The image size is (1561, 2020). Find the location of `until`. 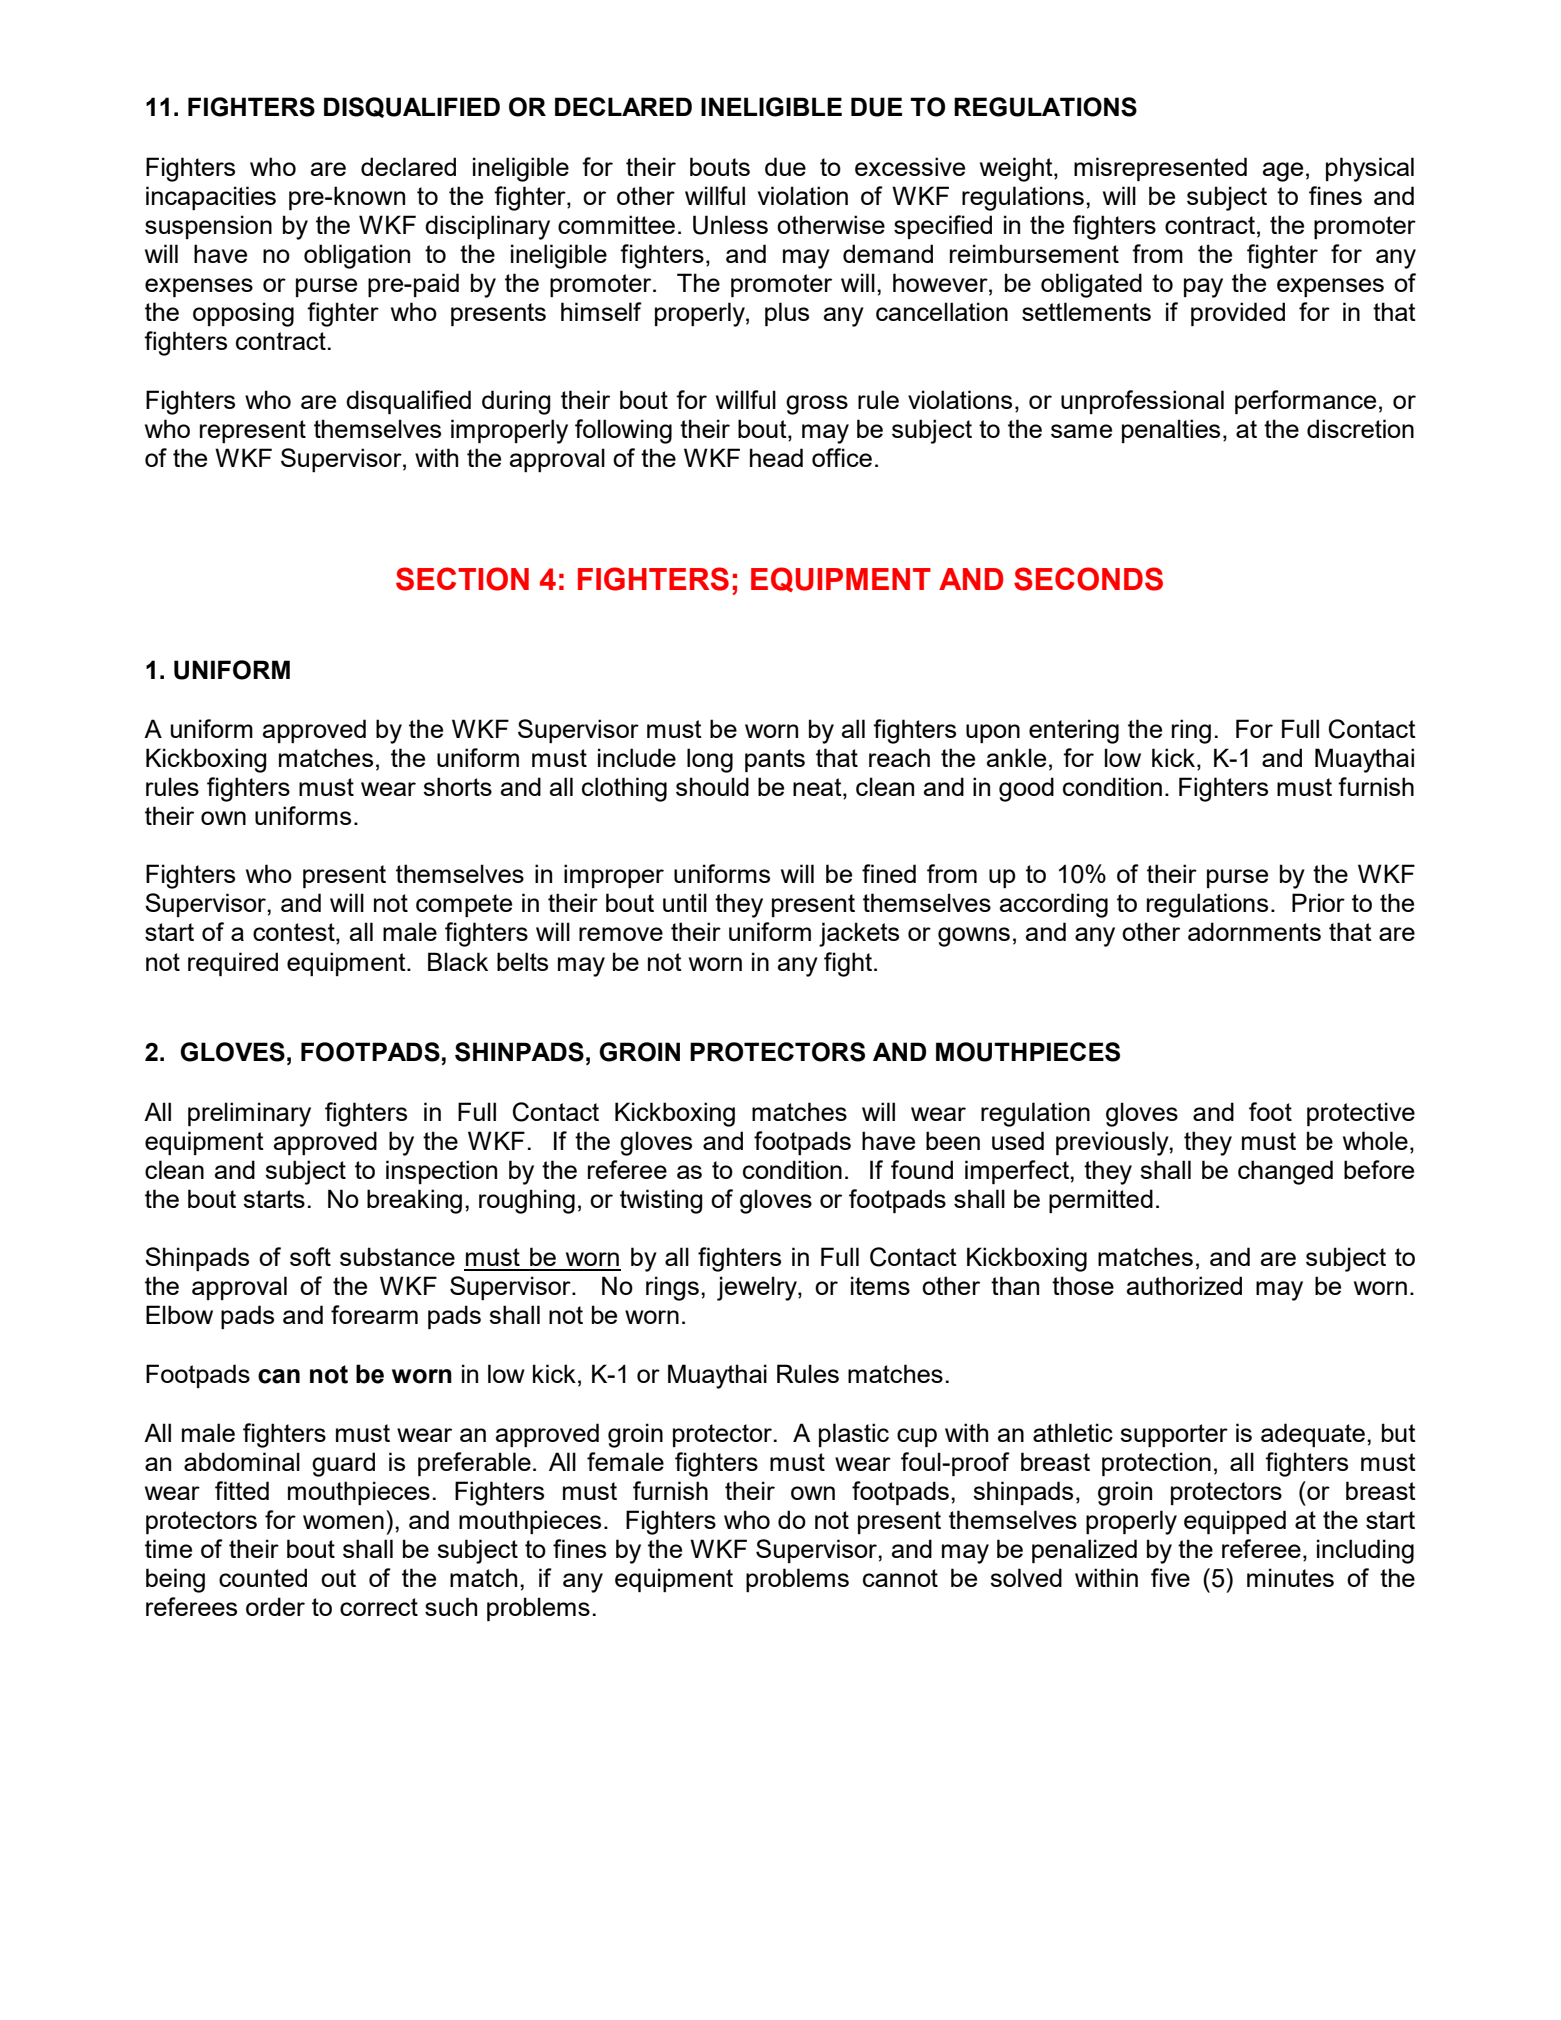

until is located at coordinates (685, 902).
